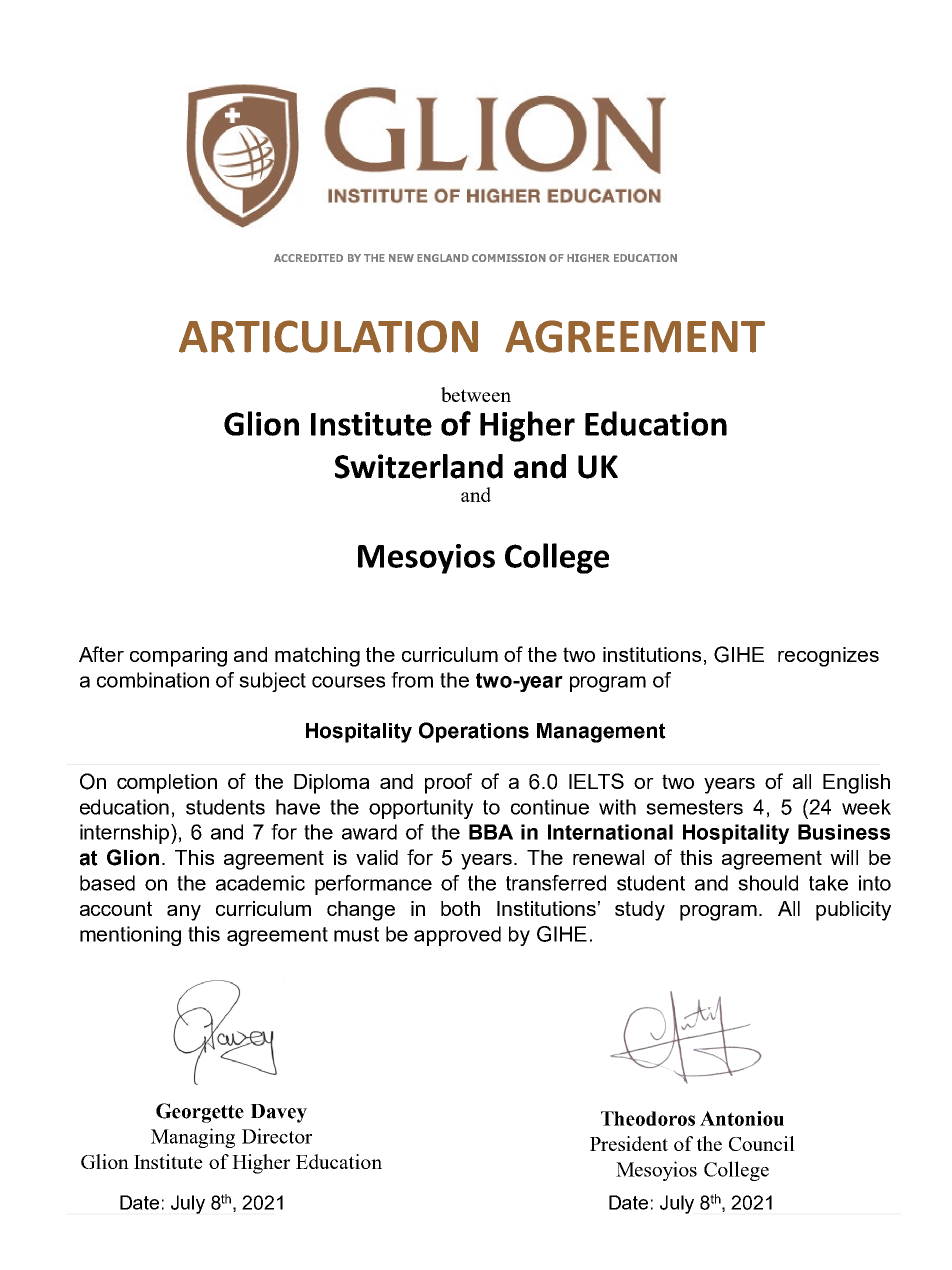 The image size is (952, 1270). What do you see at coordinates (153, 680) in the image?
I see `combination` at bounding box center [153, 680].
